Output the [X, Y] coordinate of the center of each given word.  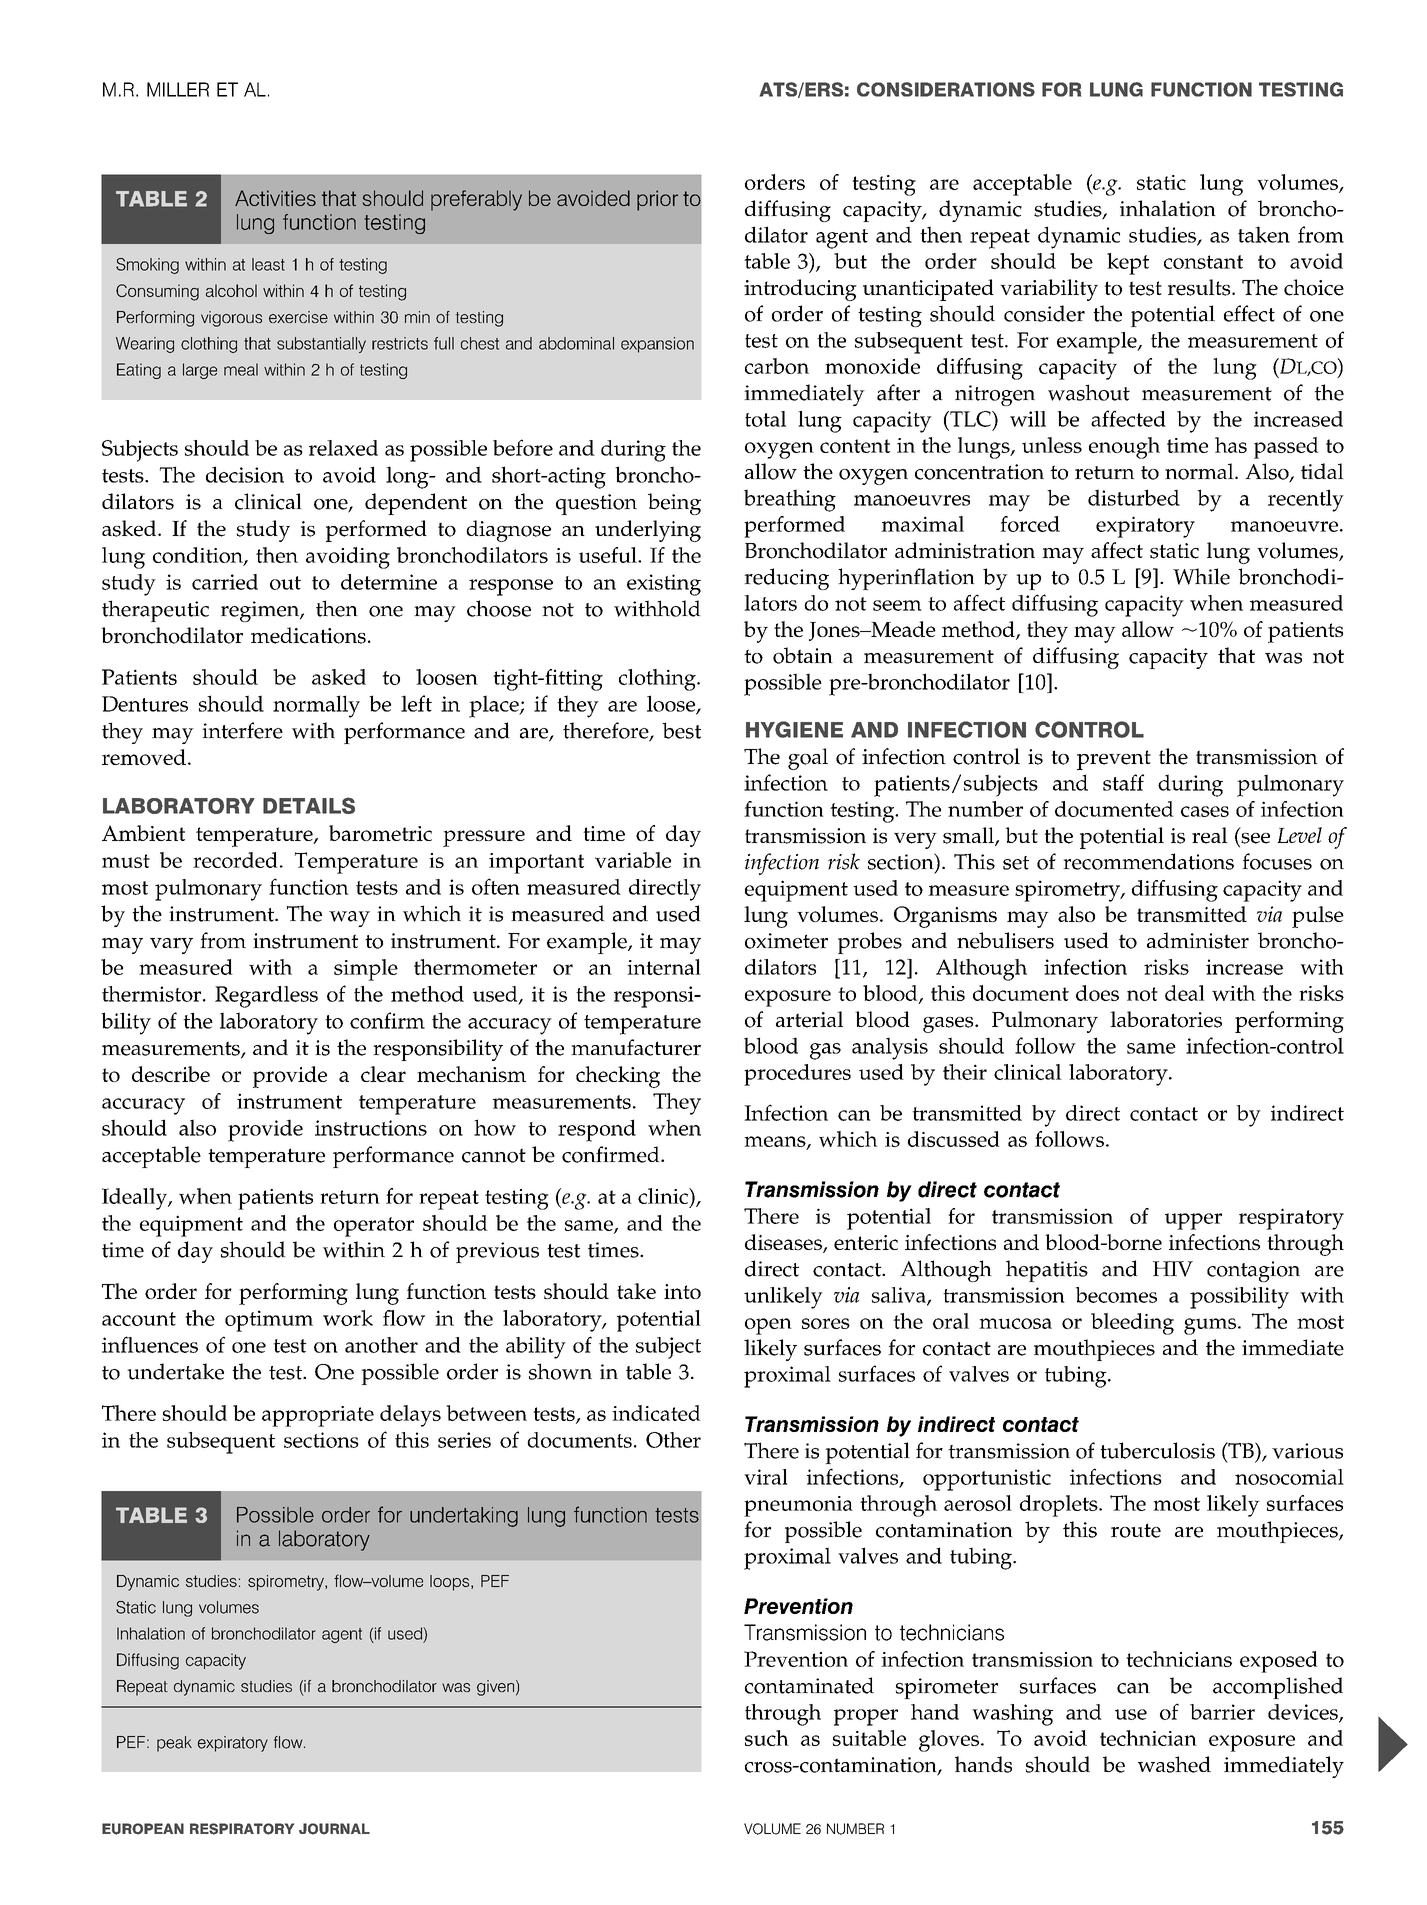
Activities [275, 198]
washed [1174, 1764]
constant [1203, 262]
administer [1198, 940]
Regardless [266, 997]
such [767, 1738]
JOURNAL [334, 1829]
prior [657, 200]
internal [664, 967]
